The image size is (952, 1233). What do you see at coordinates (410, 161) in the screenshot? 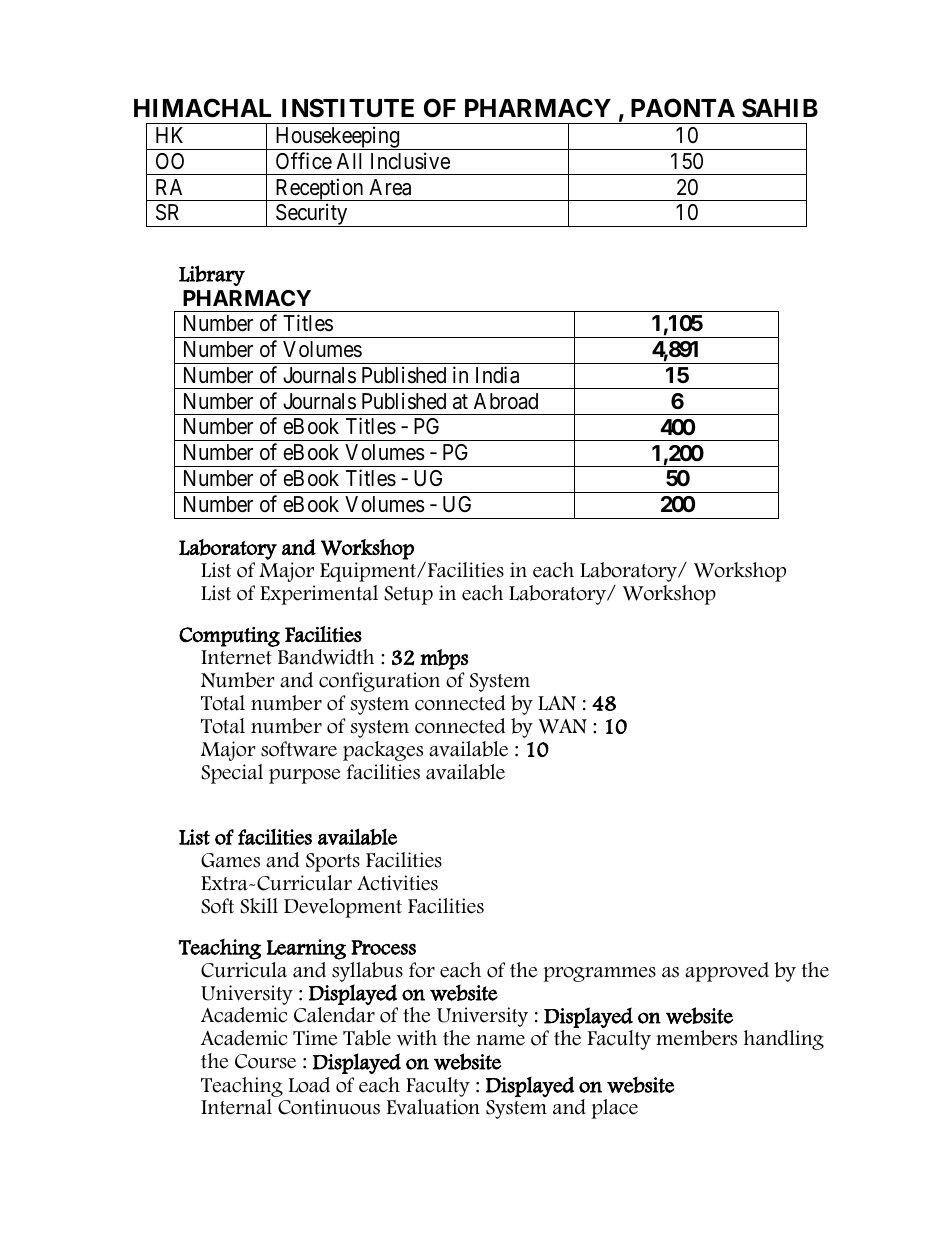
I see `Inclusive` at bounding box center [410, 161].
